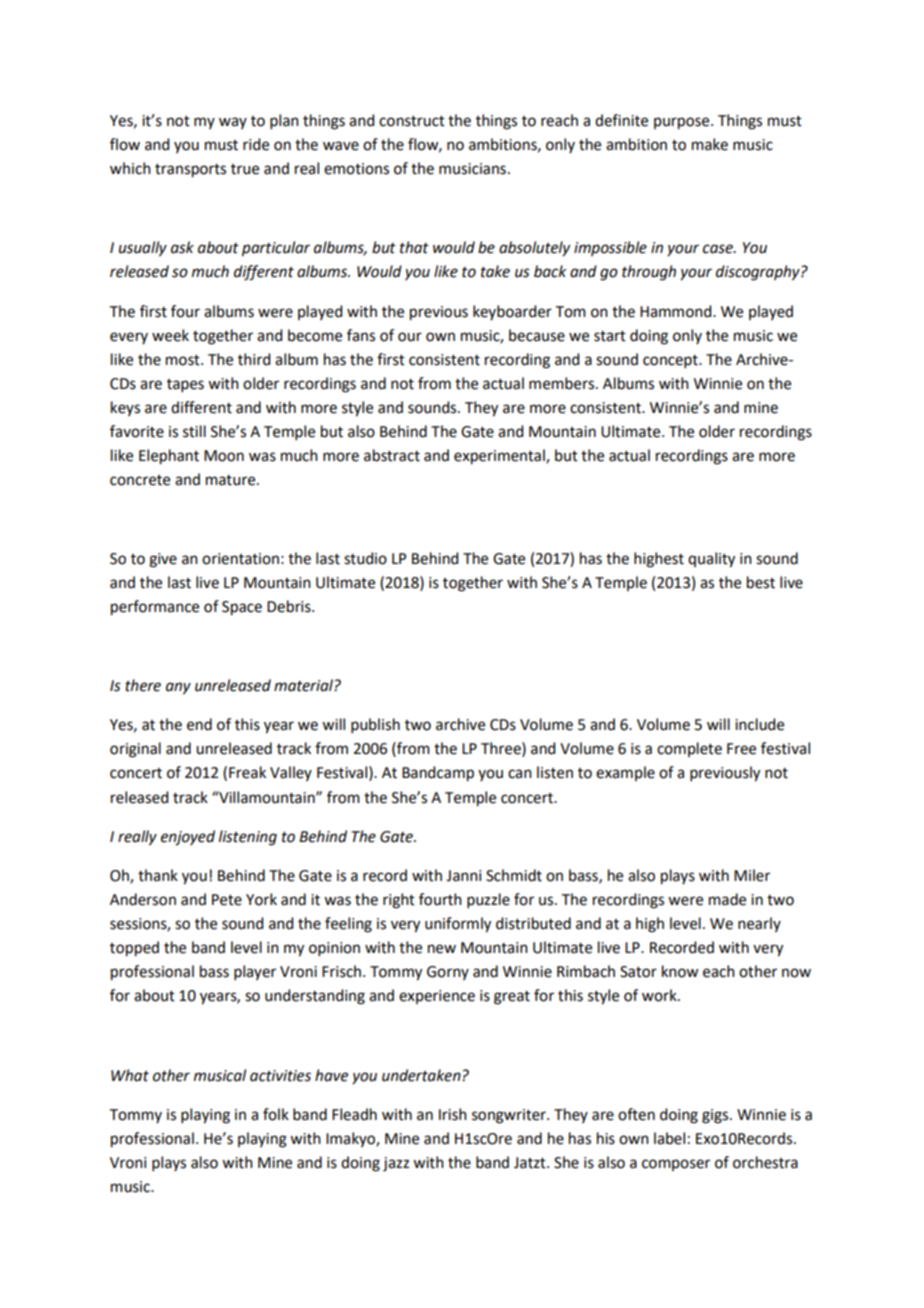 The image size is (924, 1308). I want to click on transports, so click(190, 171).
